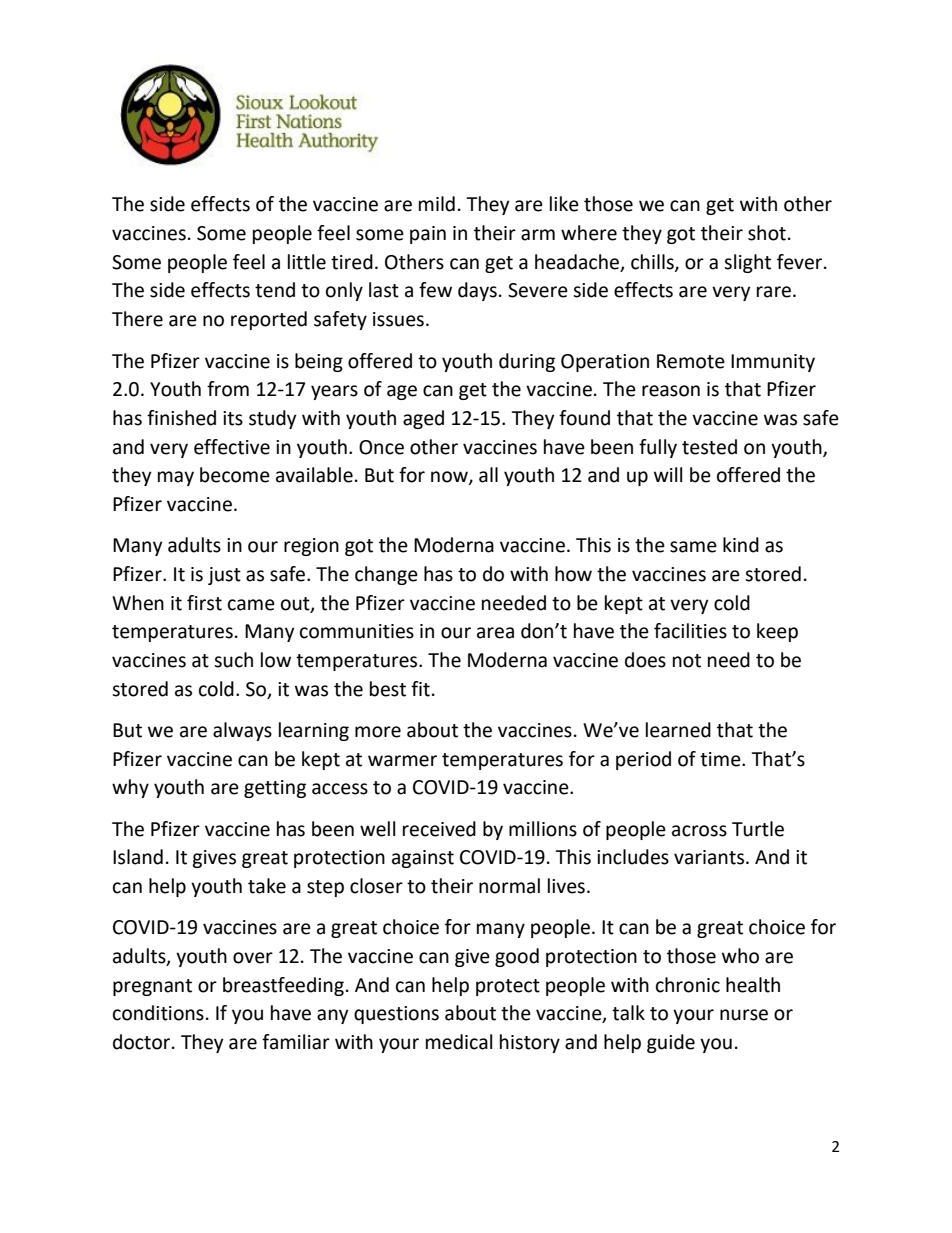 The height and width of the document is (1233, 952). Describe the element at coordinates (690, 631) in the document. I see `facilities` at that location.
